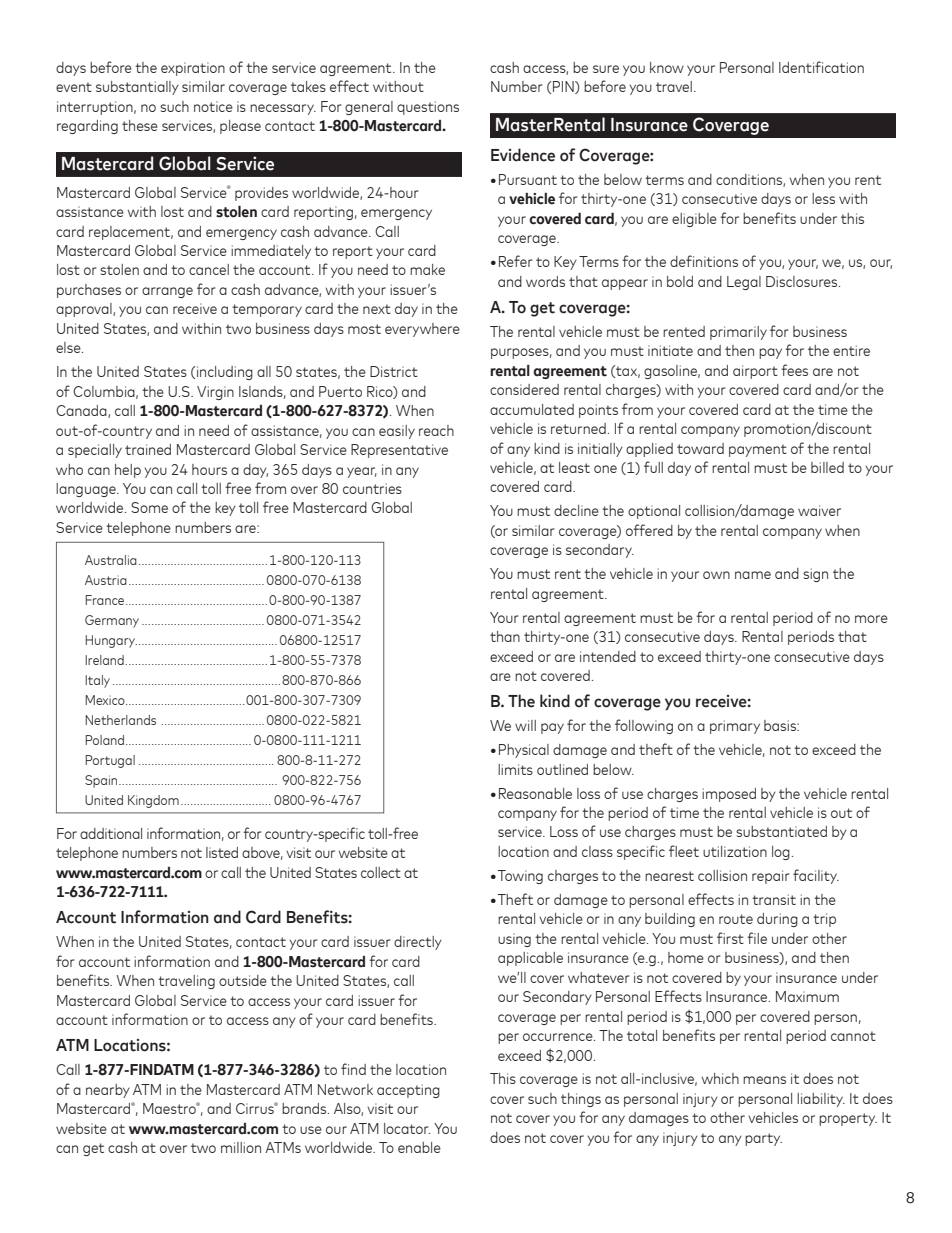  What do you see at coordinates (763, 1139) in the image?
I see `party` at bounding box center [763, 1139].
